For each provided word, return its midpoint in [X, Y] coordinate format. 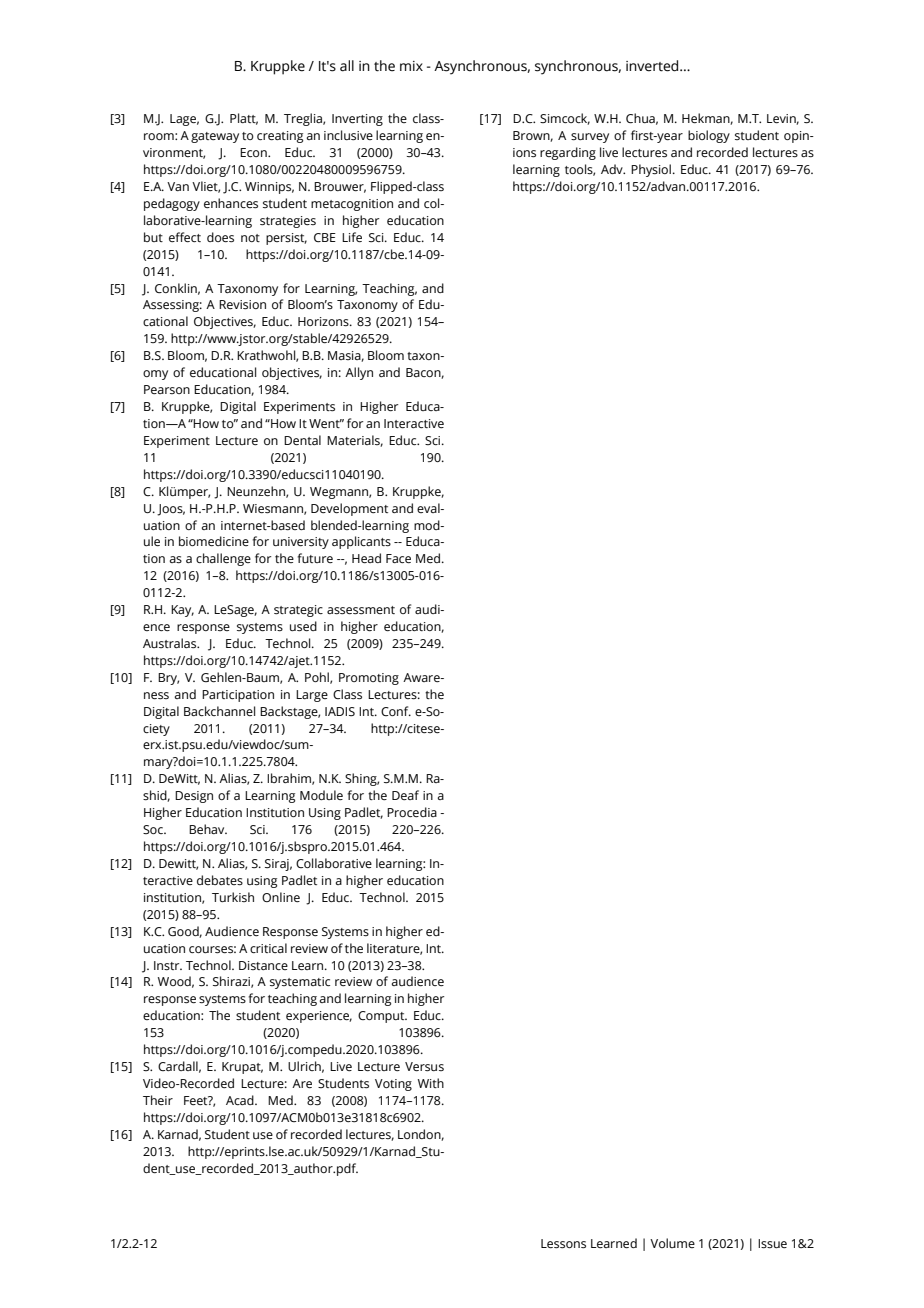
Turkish [233, 897]
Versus [424, 1067]
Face [398, 558]
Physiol [651, 170]
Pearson [167, 389]
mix [411, 66]
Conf [396, 711]
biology [709, 136]
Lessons [563, 1244]
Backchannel [219, 711]
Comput [382, 1017]
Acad [241, 1100]
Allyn [359, 373]
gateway [215, 137]
